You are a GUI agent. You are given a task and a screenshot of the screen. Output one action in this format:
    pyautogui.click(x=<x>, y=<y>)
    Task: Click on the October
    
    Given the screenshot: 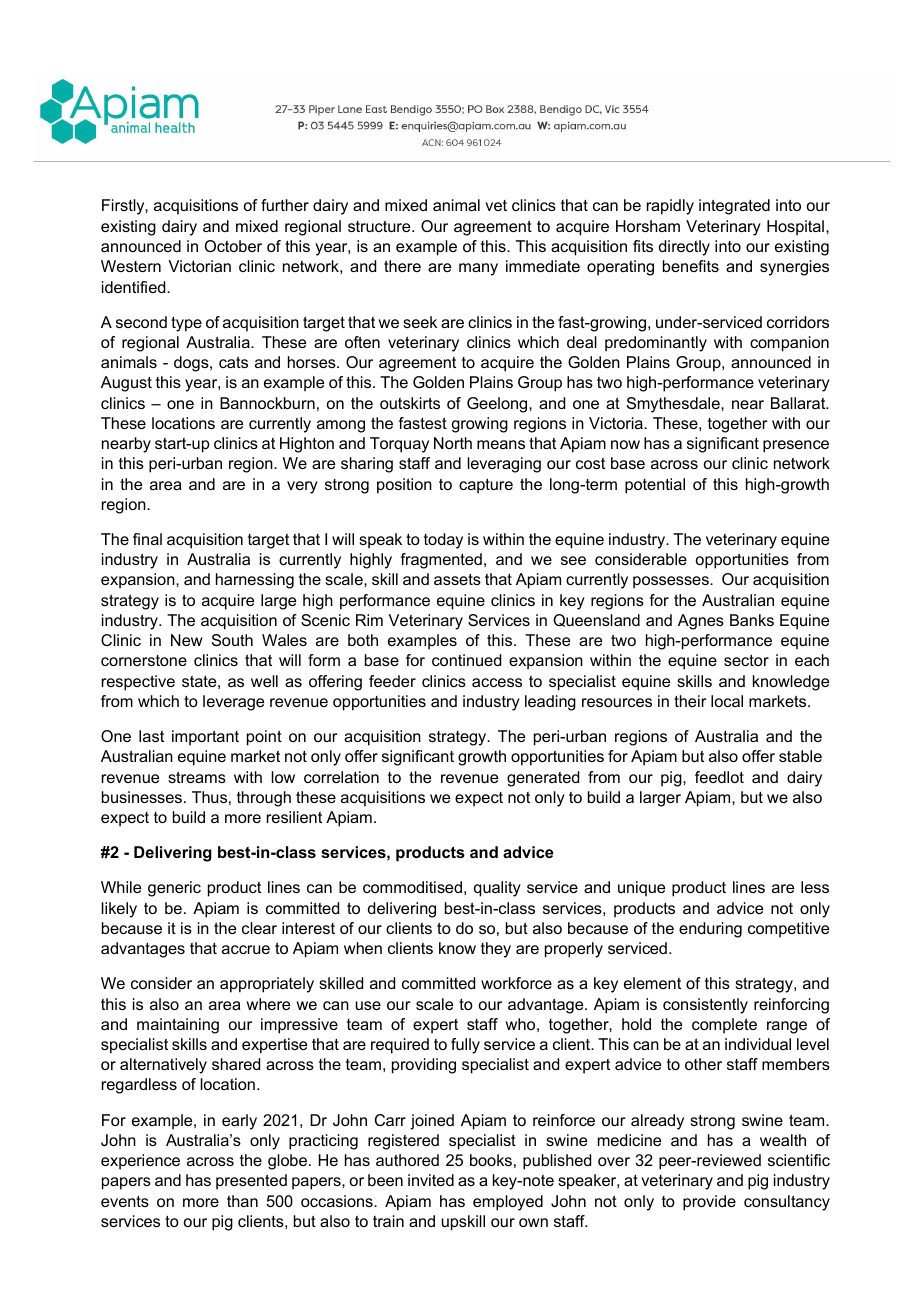 What is the action you would take?
    pyautogui.click(x=233, y=246)
